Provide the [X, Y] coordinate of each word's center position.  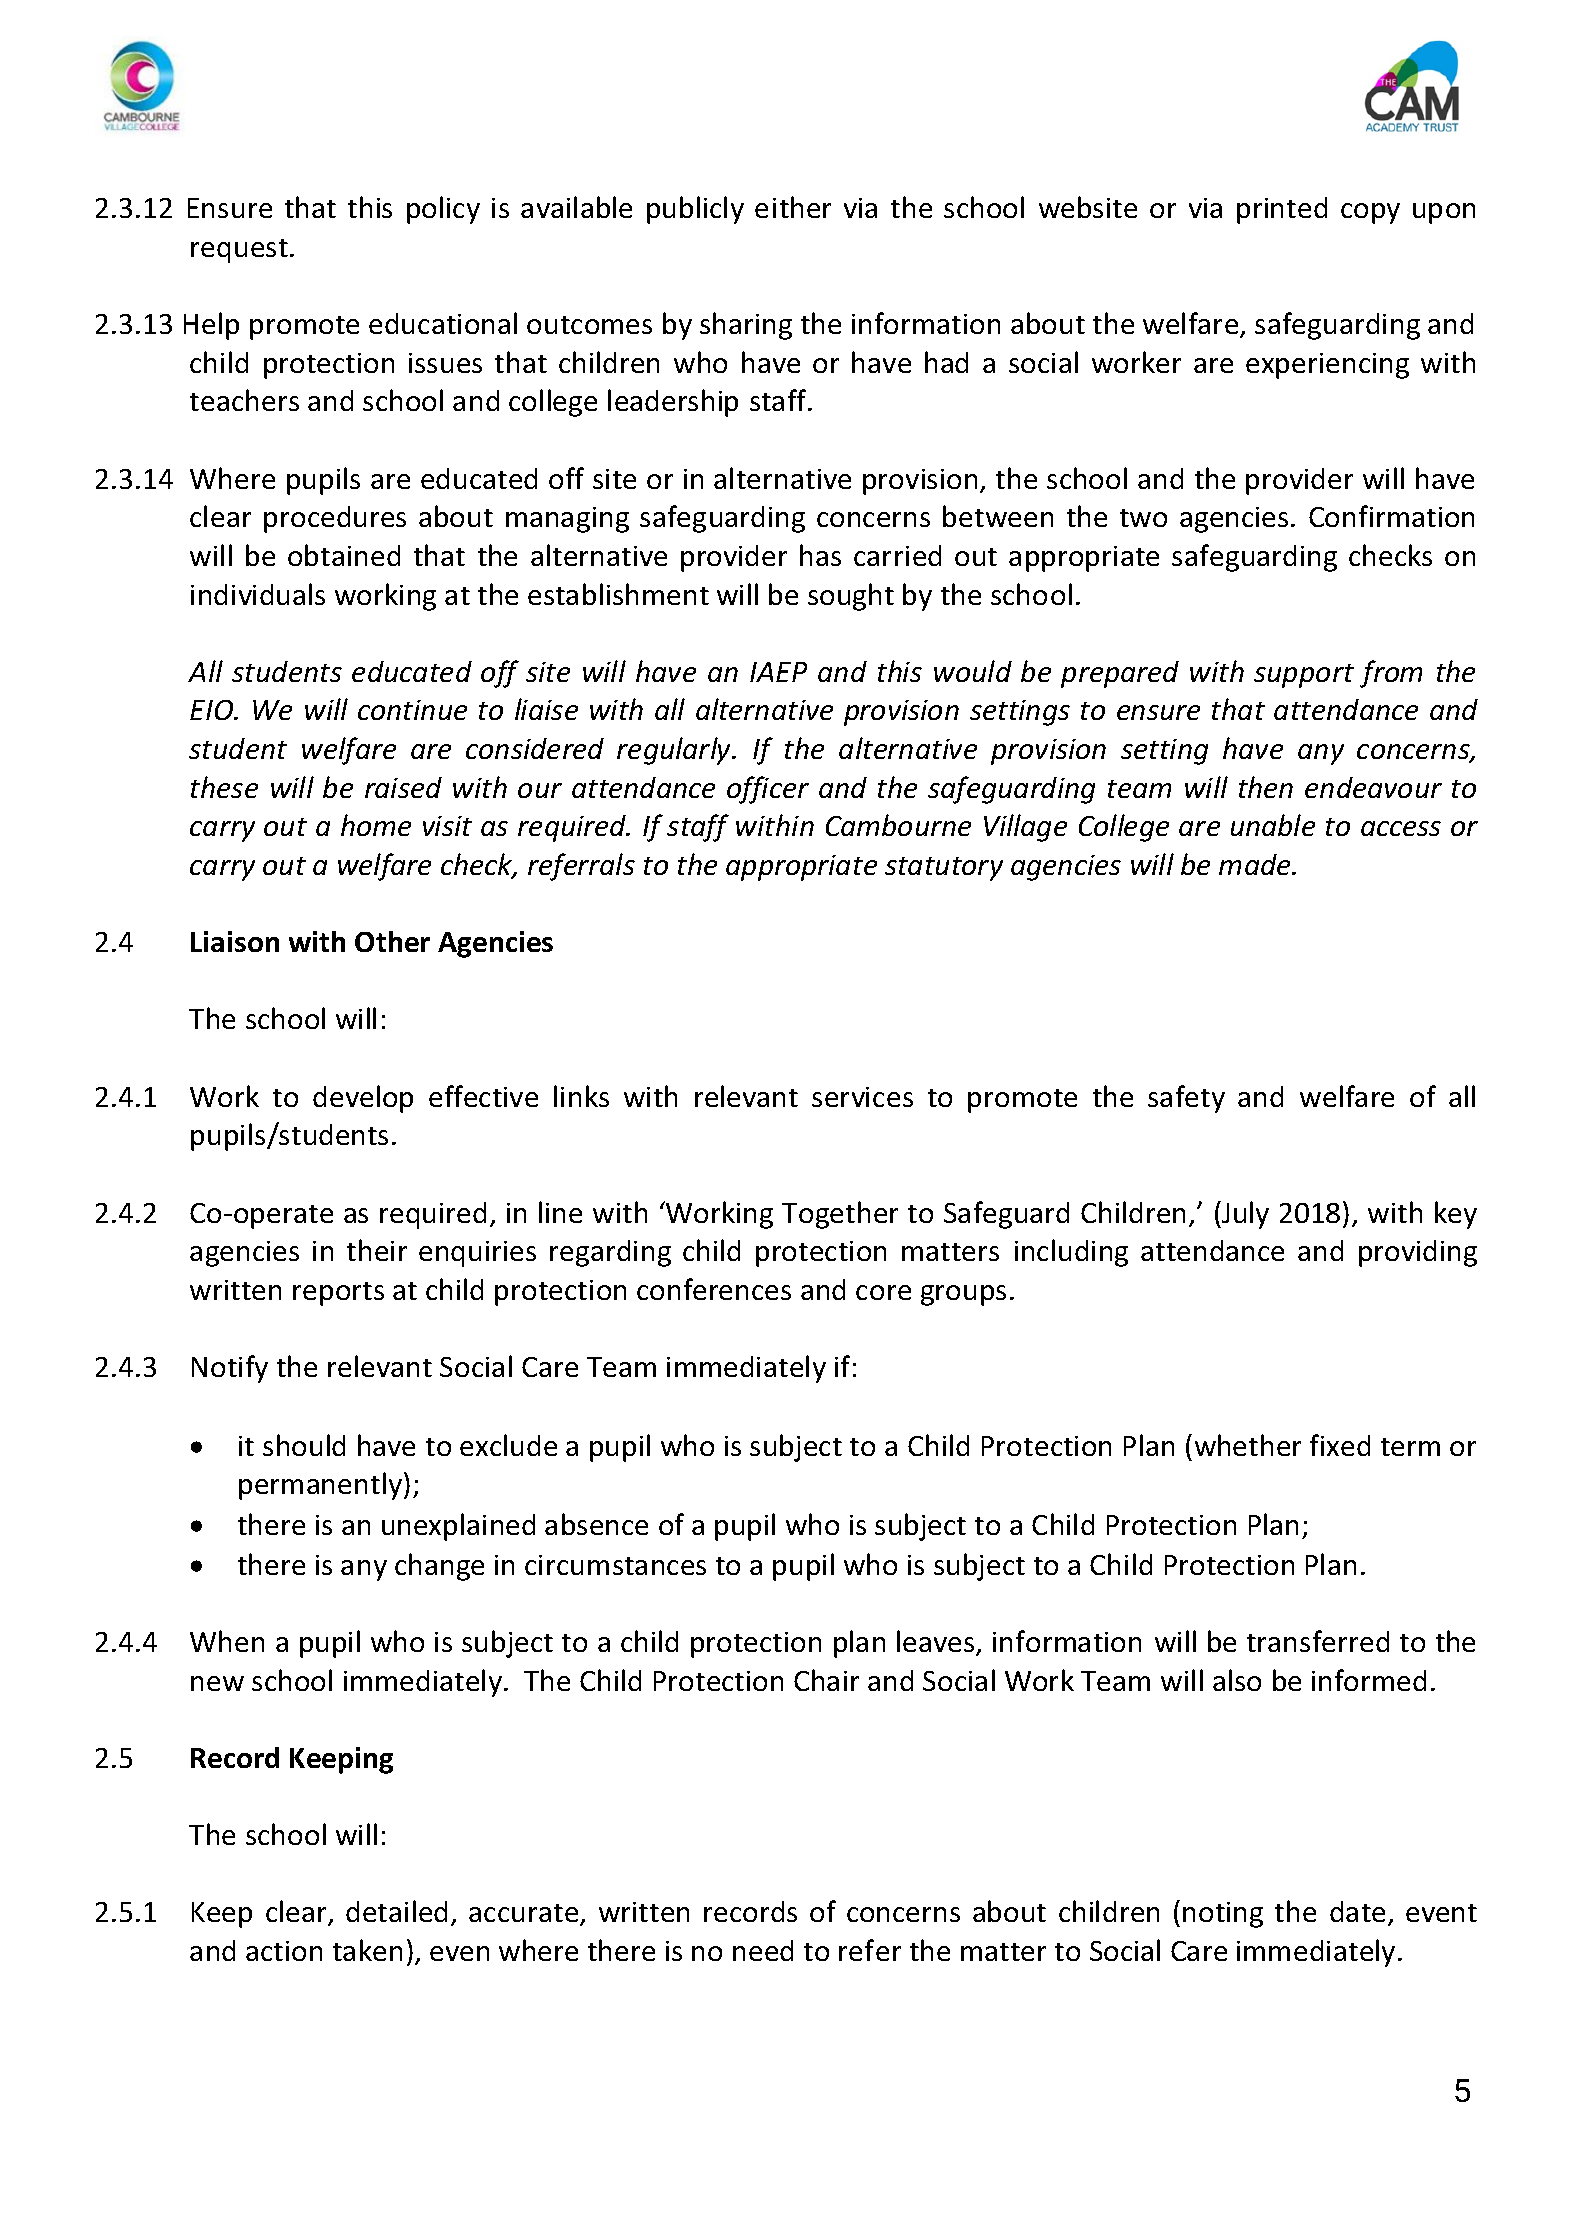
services [862, 1097]
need [763, 1950]
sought [851, 597]
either [793, 207]
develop [363, 1099]
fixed [1340, 1445]
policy [443, 210]
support [1304, 676]
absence [596, 1524]
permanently [322, 1486]
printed [1282, 210]
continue [412, 710]
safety [1186, 1099]
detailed [396, 1911]
